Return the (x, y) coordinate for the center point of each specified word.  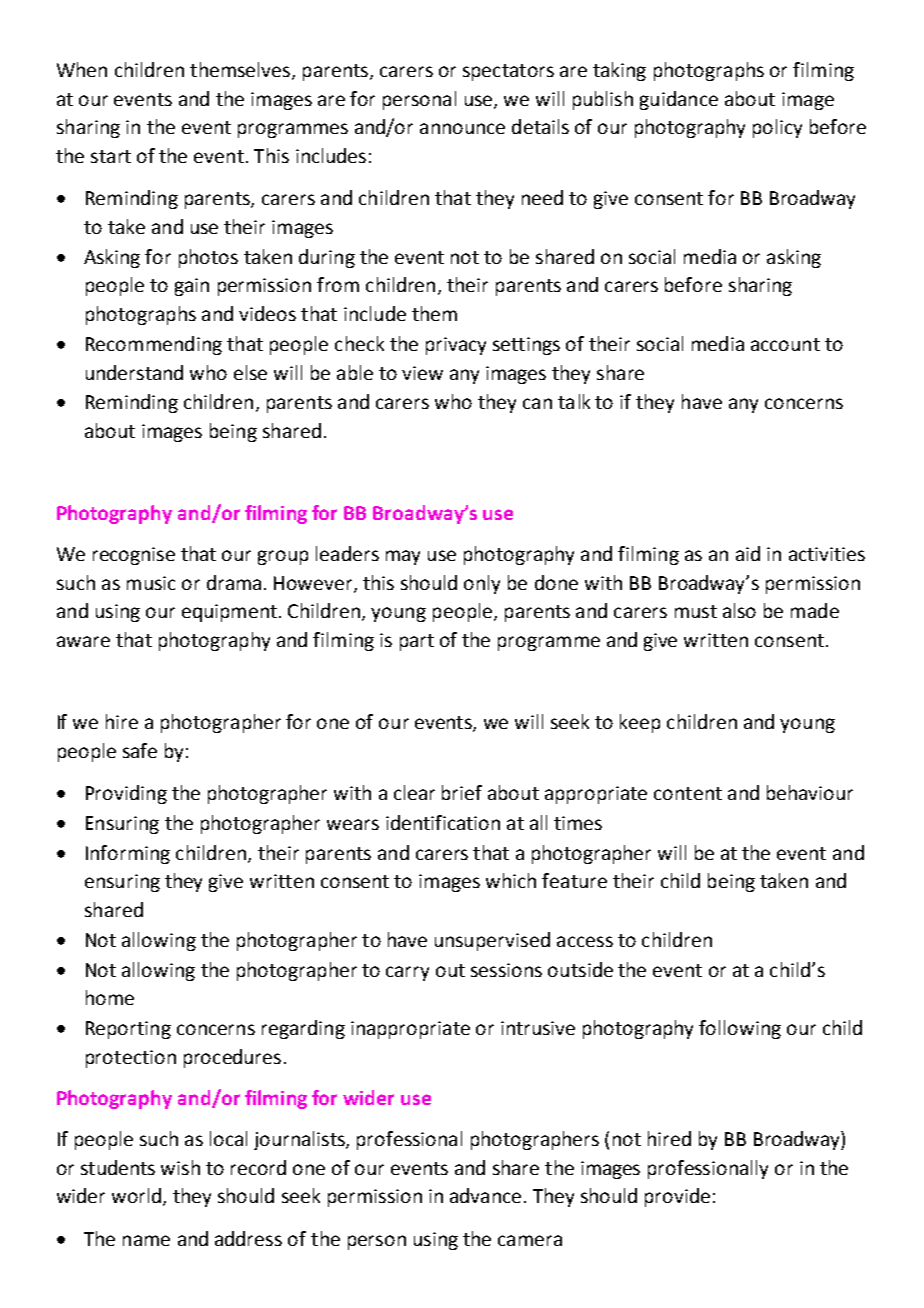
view (422, 373)
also (739, 610)
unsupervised (492, 941)
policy (777, 128)
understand (134, 372)
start (111, 156)
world (136, 1195)
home (110, 997)
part (417, 642)
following (740, 1029)
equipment (229, 613)
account (785, 344)
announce (462, 128)
